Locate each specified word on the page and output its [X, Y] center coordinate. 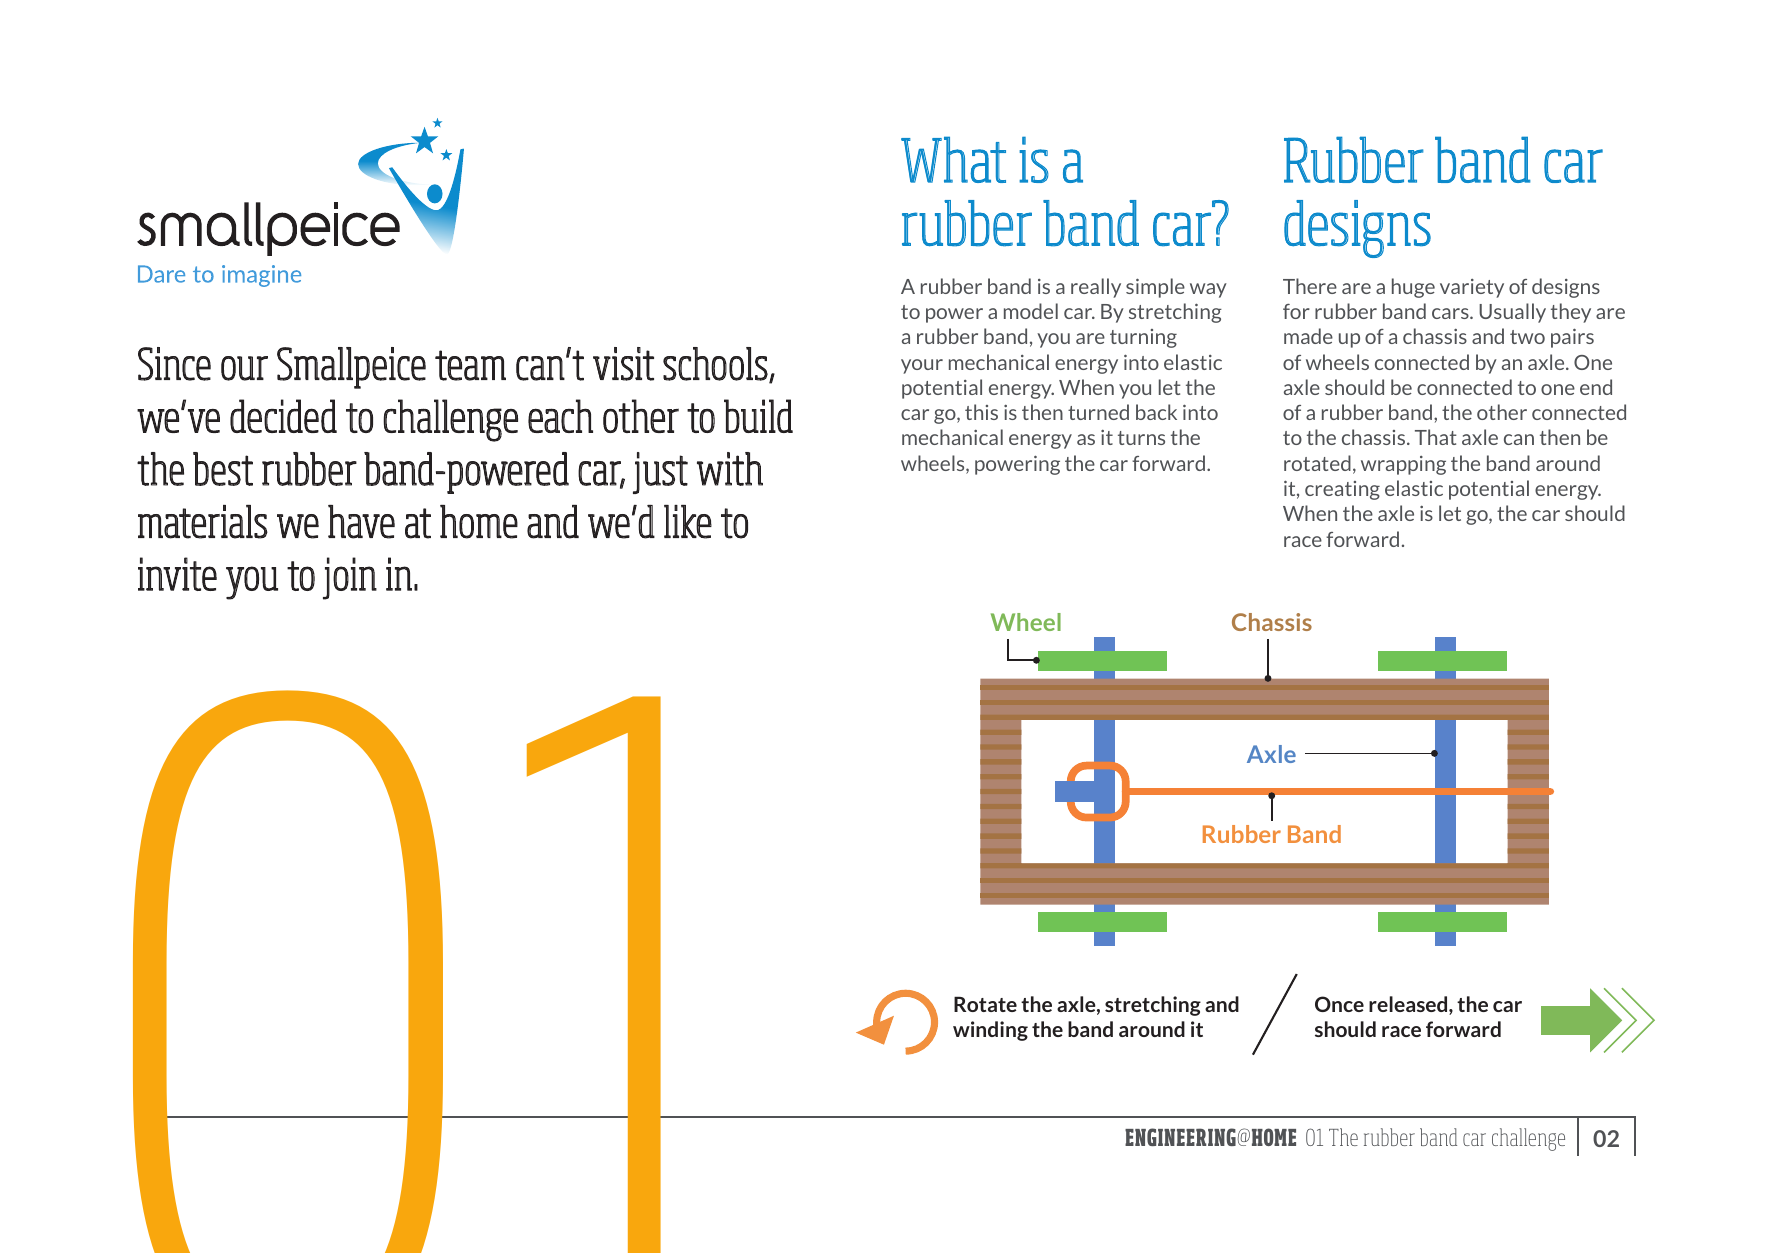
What [953, 159]
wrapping [1403, 465]
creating [1342, 490]
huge [1413, 288]
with [730, 469]
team [470, 365]
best [223, 469]
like [688, 522]
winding [990, 1031]
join [350, 578]
